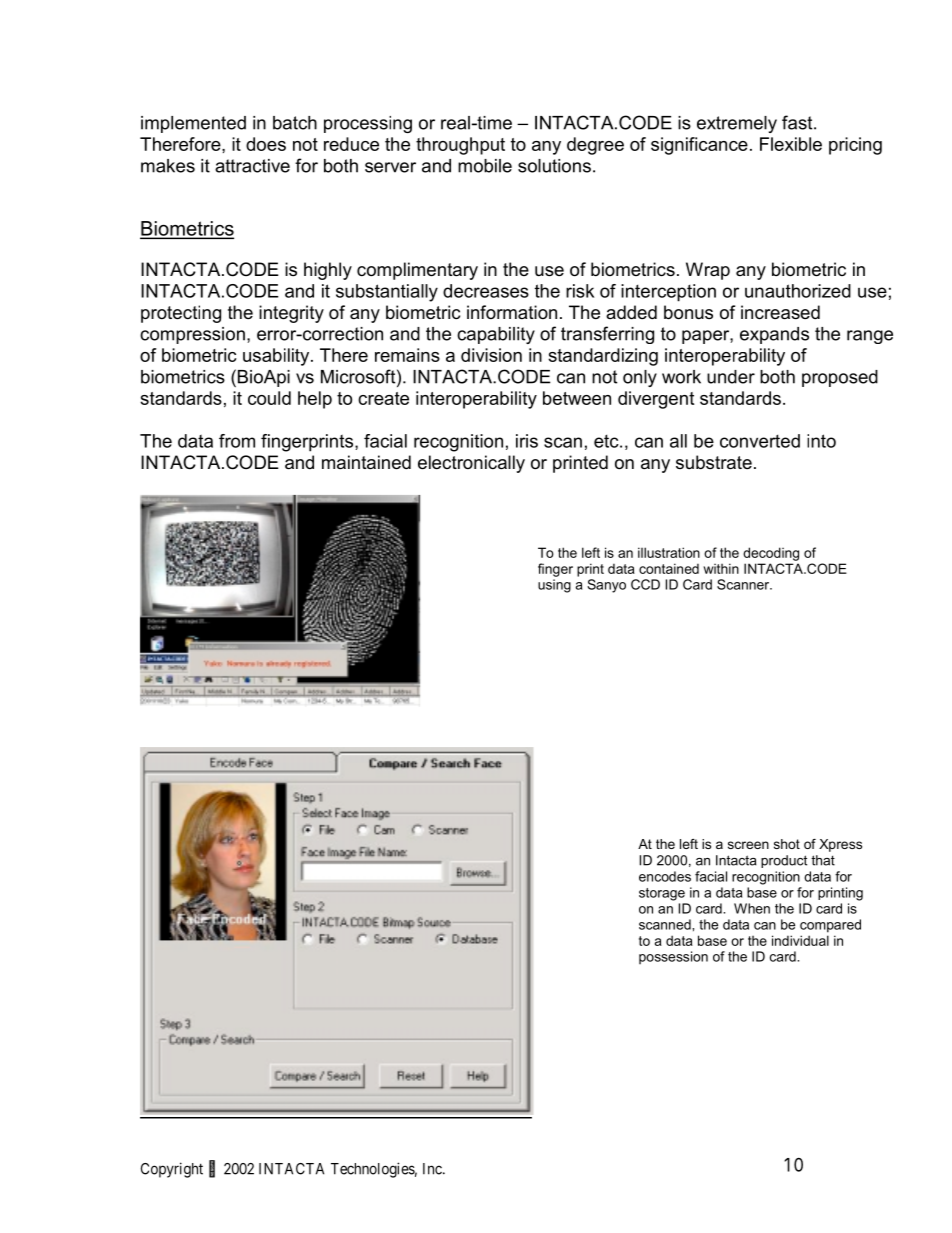 The image size is (952, 1233). I want to click on mobile, so click(485, 166).
